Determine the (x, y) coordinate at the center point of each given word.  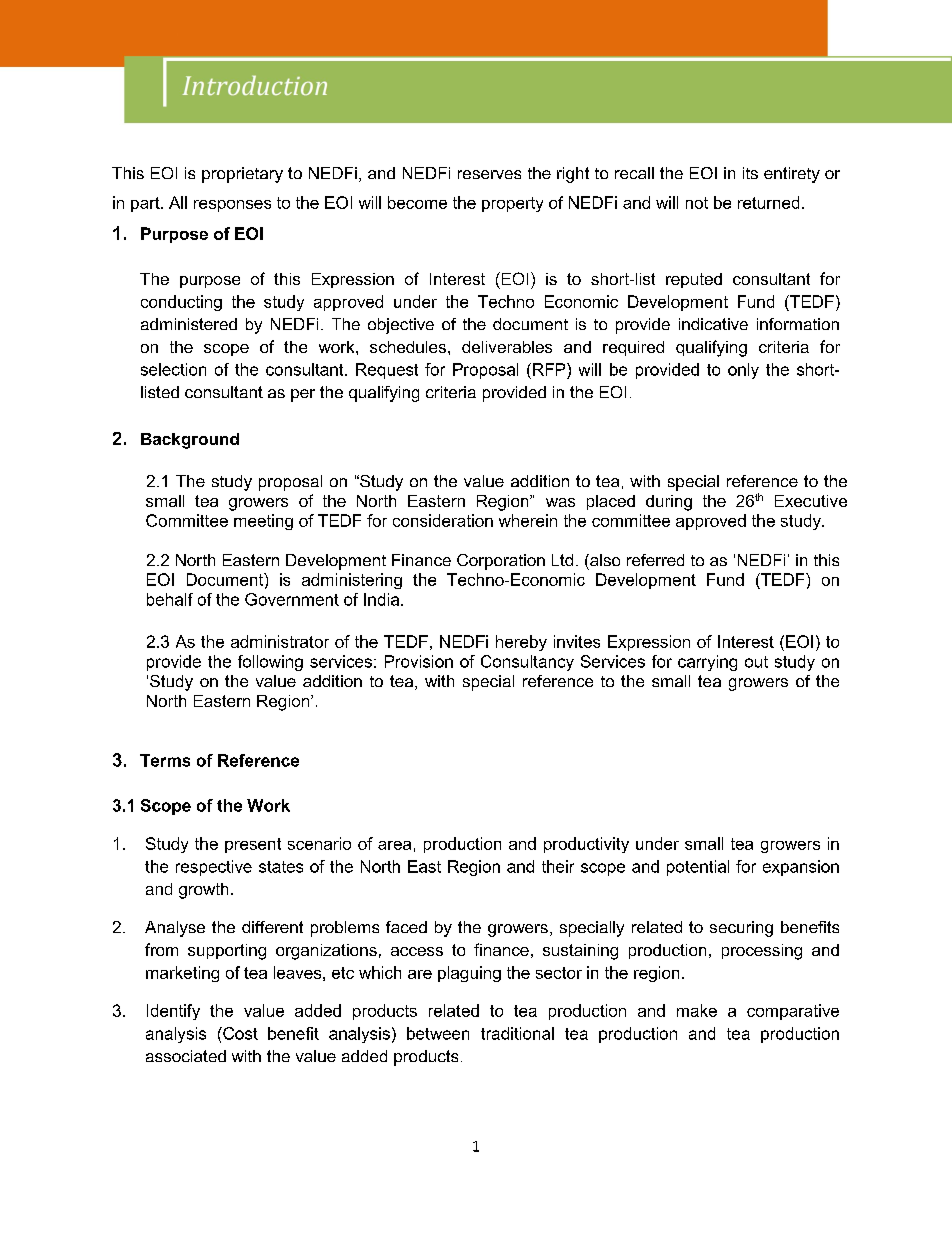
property (512, 204)
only (743, 371)
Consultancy (527, 663)
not (697, 203)
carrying (707, 663)
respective (214, 868)
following (270, 663)
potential (698, 868)
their (558, 866)
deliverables (507, 347)
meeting (263, 522)
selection (173, 369)
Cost (239, 1033)
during (669, 503)
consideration (443, 520)
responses (232, 206)
